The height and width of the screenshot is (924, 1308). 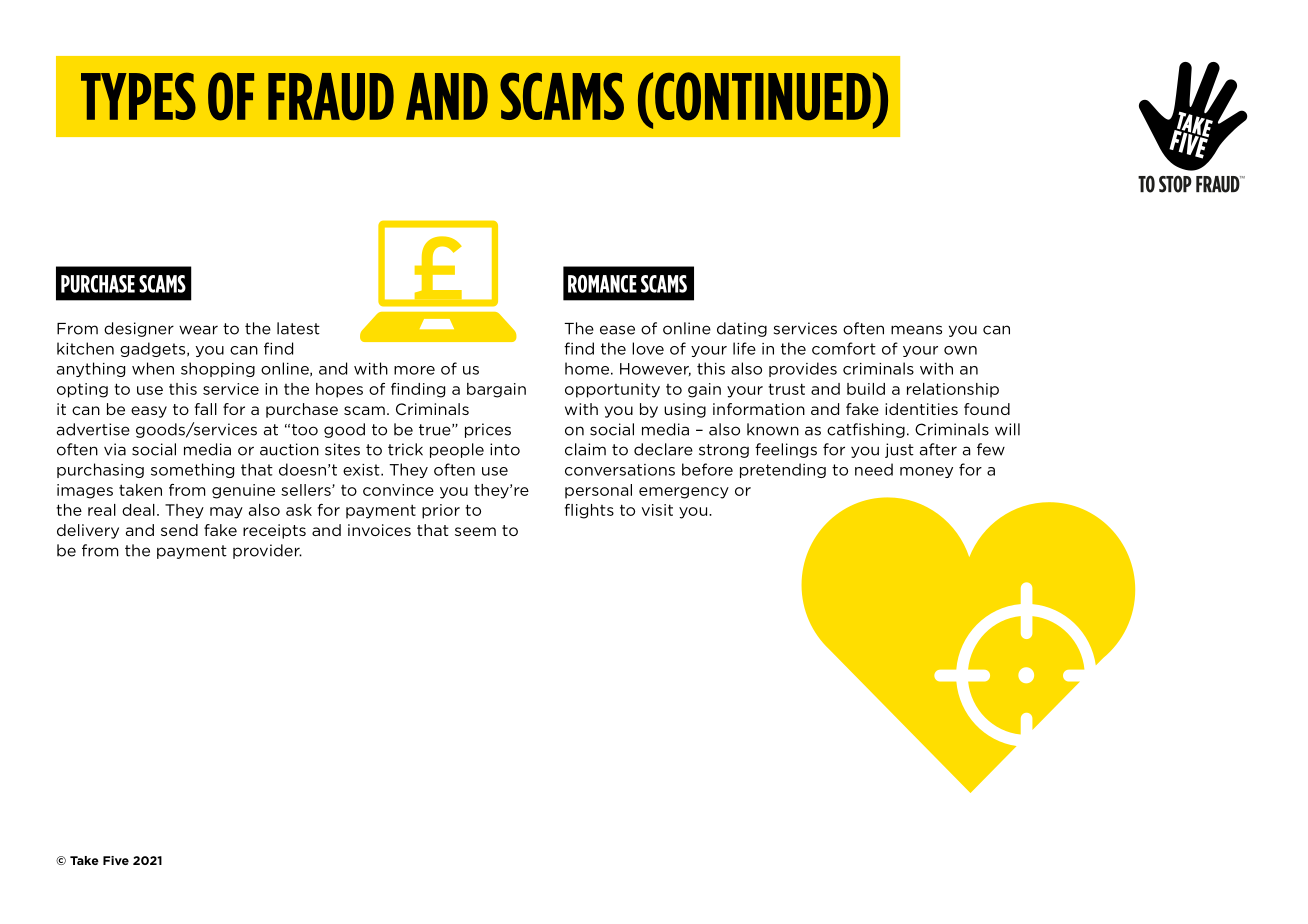 What do you see at coordinates (138, 96) in the screenshot?
I see `TYPES` at bounding box center [138, 96].
